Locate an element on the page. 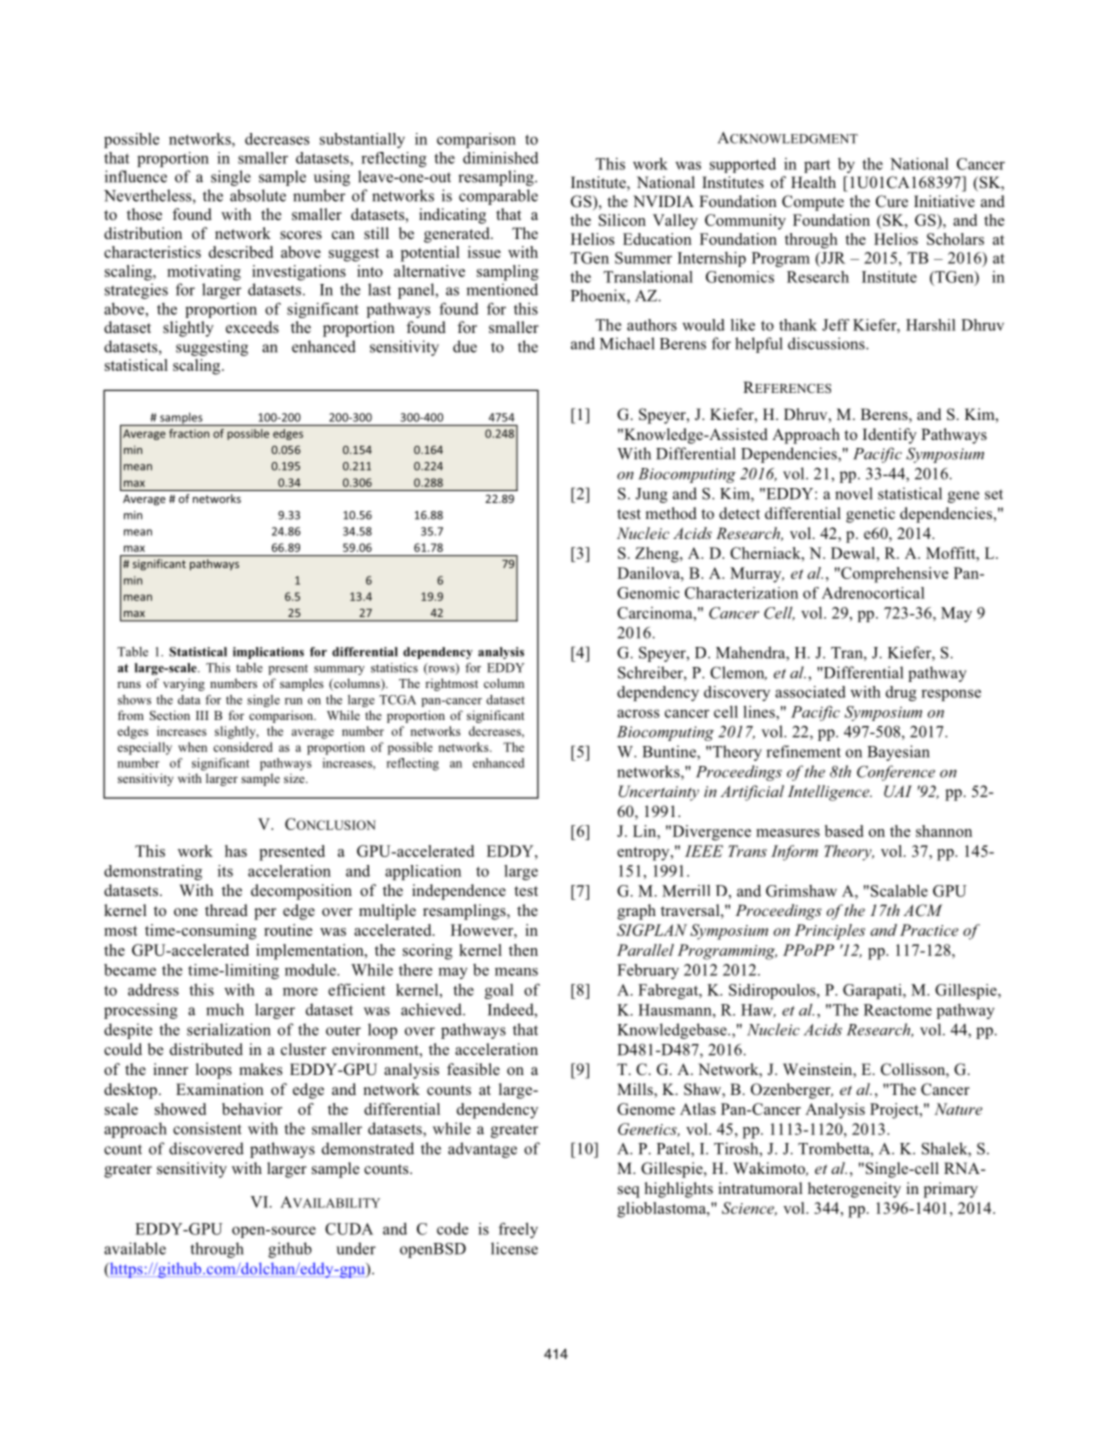 The image size is (1112, 1439). absolute is located at coordinates (258, 195).
